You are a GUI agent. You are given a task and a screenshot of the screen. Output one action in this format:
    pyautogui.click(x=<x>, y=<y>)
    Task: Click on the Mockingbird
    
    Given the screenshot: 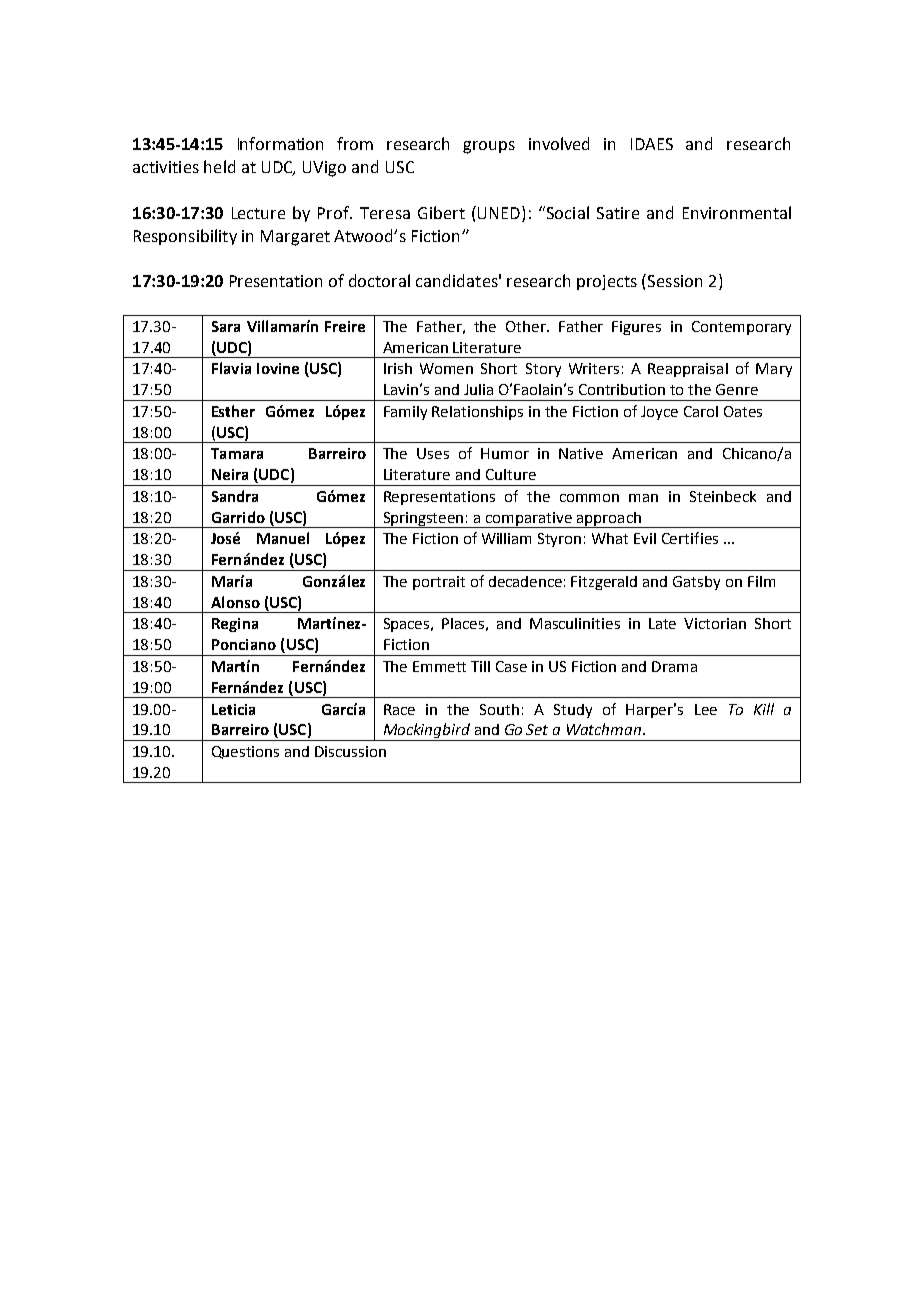 What is the action you would take?
    pyautogui.click(x=427, y=732)
